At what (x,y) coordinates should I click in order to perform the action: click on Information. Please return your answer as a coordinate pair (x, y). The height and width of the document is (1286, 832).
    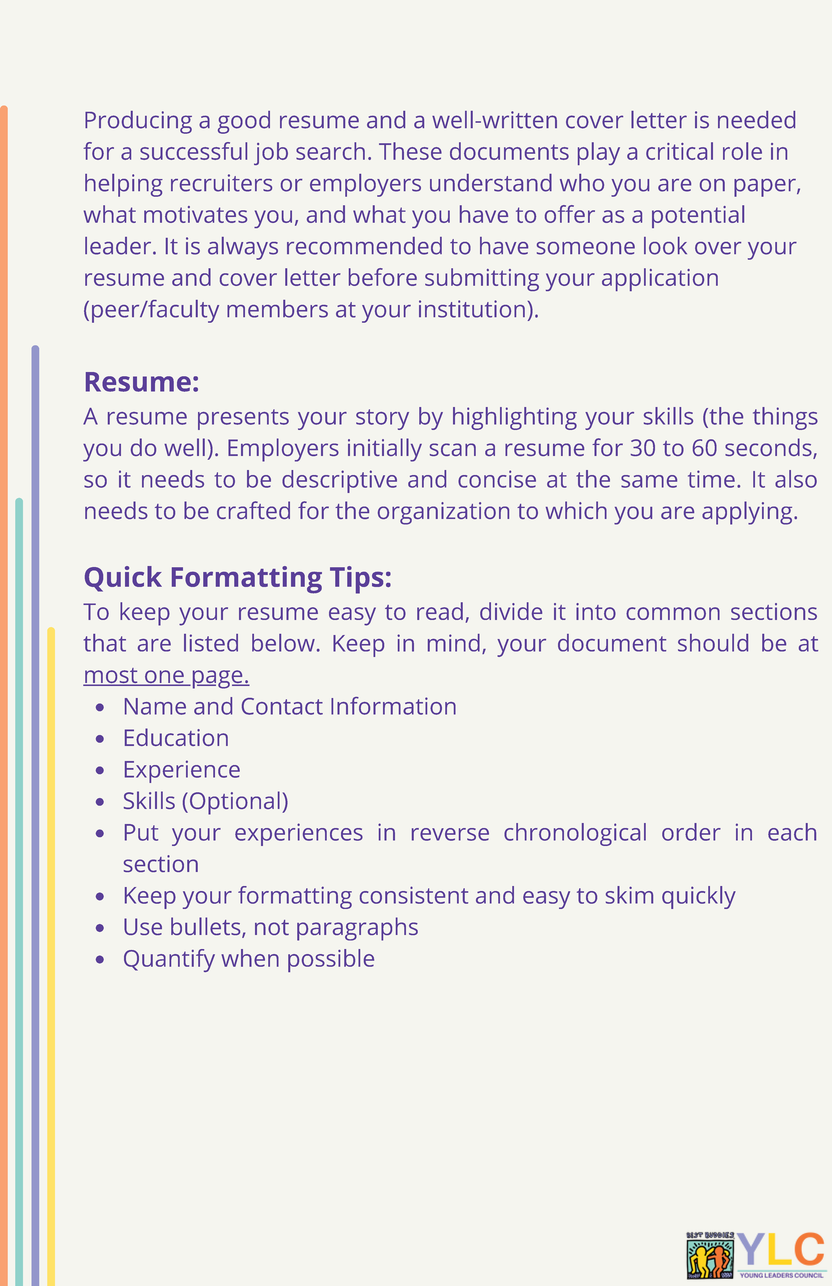
    Looking at the image, I should click on (393, 706).
